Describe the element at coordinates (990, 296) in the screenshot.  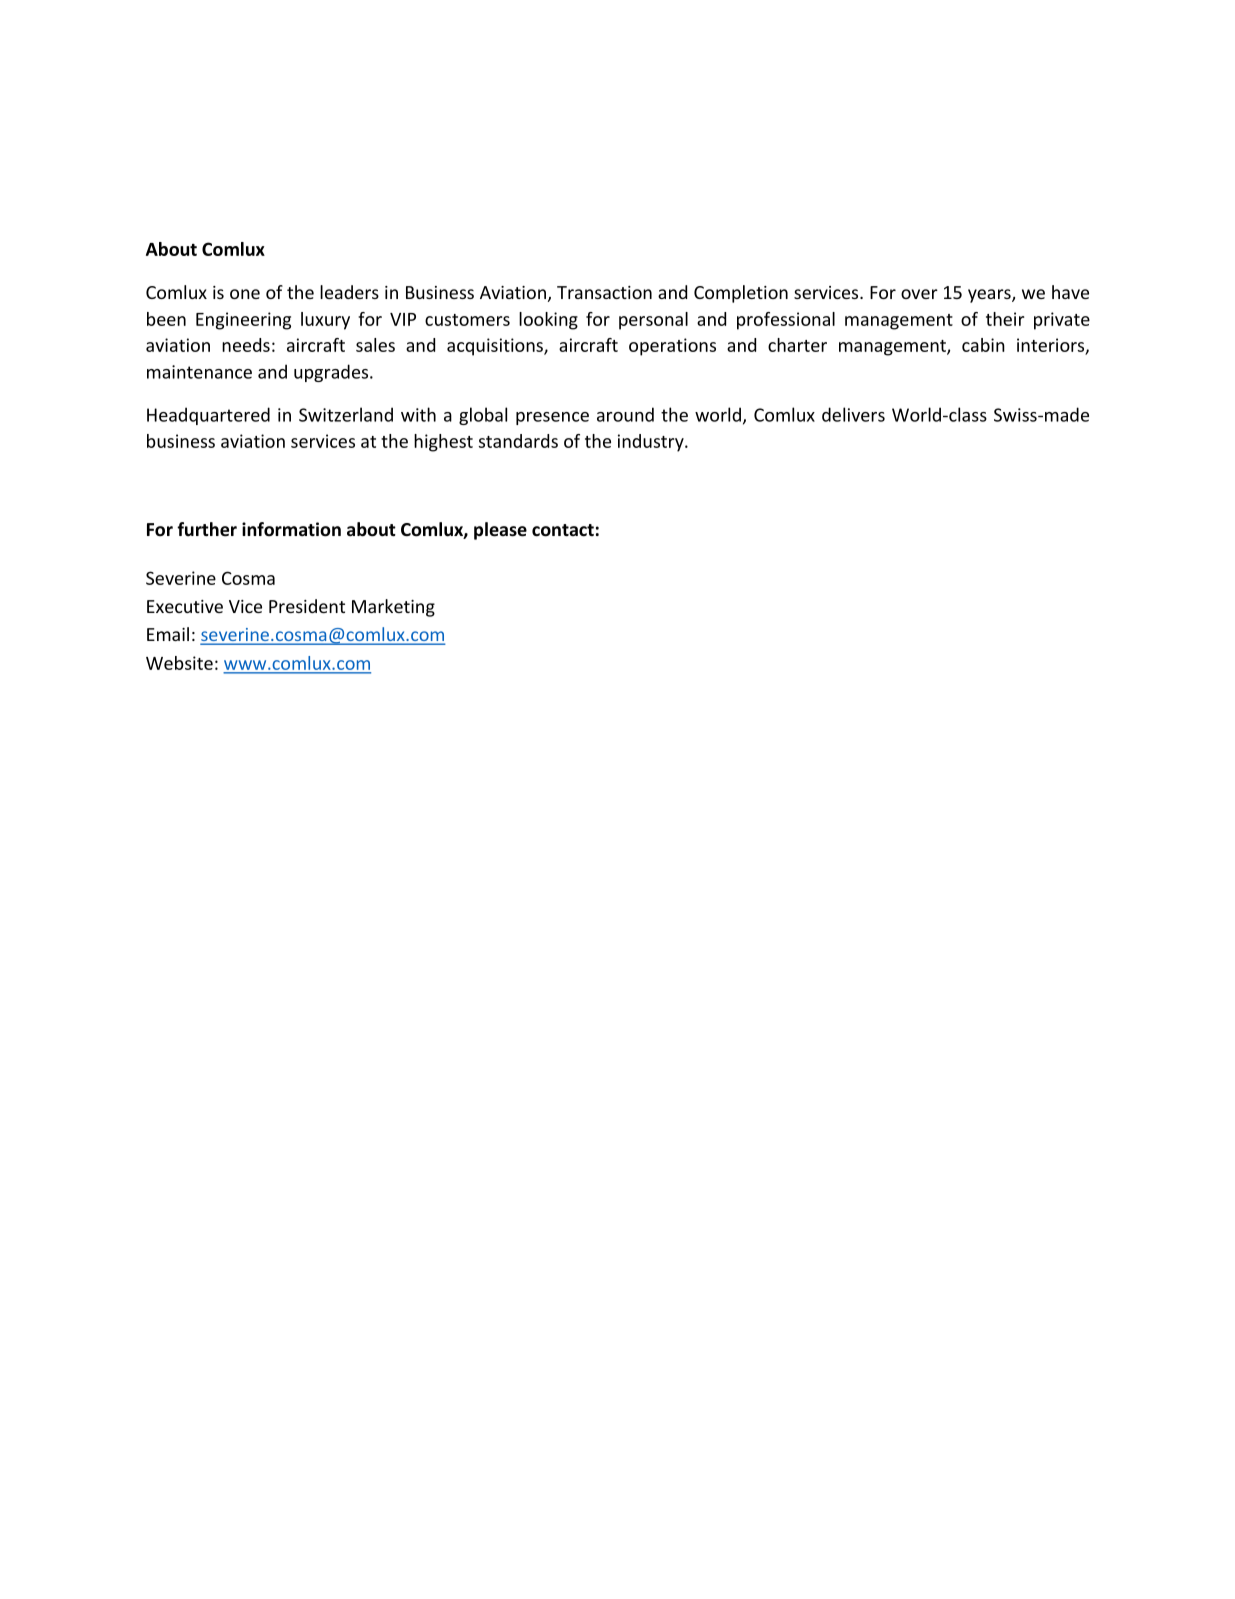
I see `years` at that location.
